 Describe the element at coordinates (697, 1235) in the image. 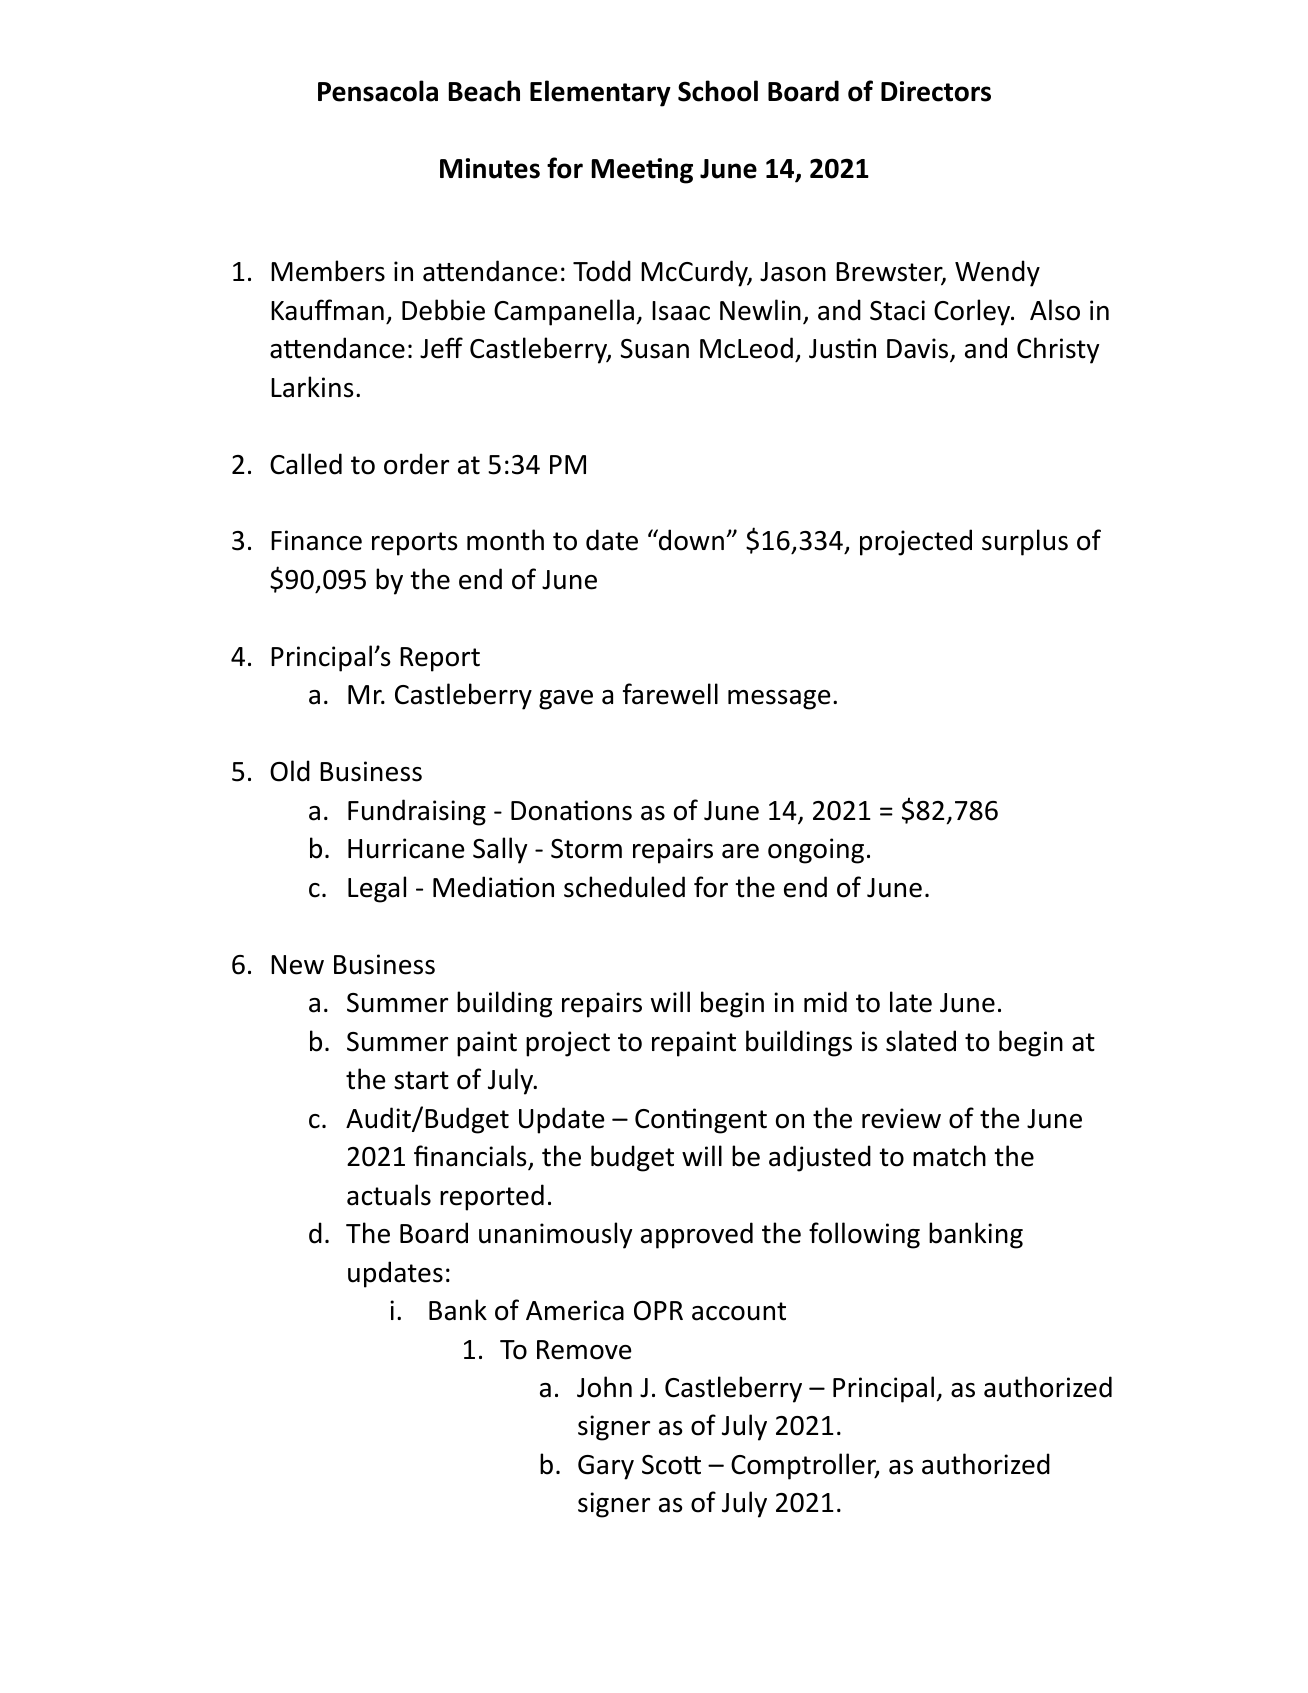

I see `approved` at that location.
